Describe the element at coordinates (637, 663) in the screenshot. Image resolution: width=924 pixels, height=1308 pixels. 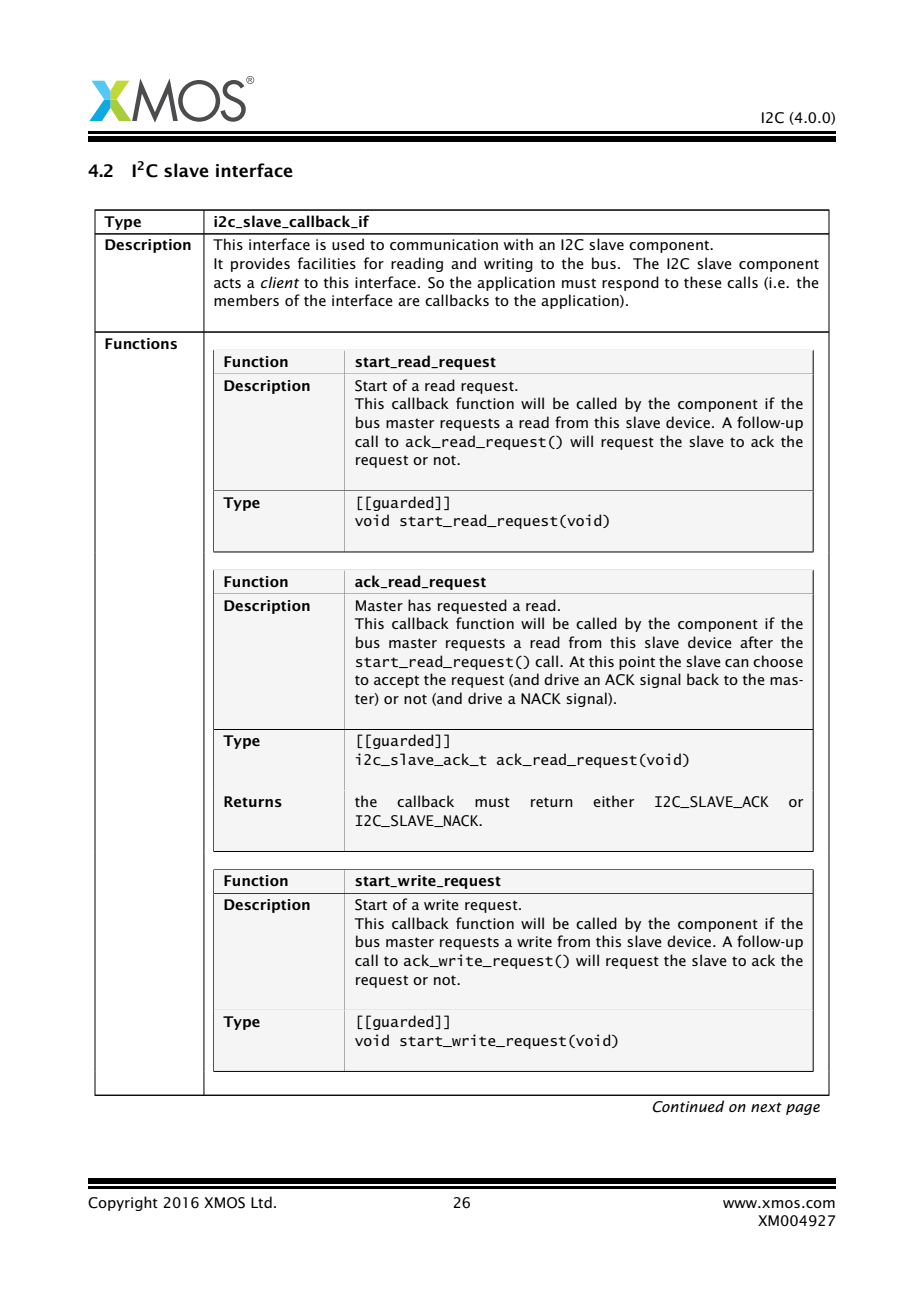
I see `point` at that location.
